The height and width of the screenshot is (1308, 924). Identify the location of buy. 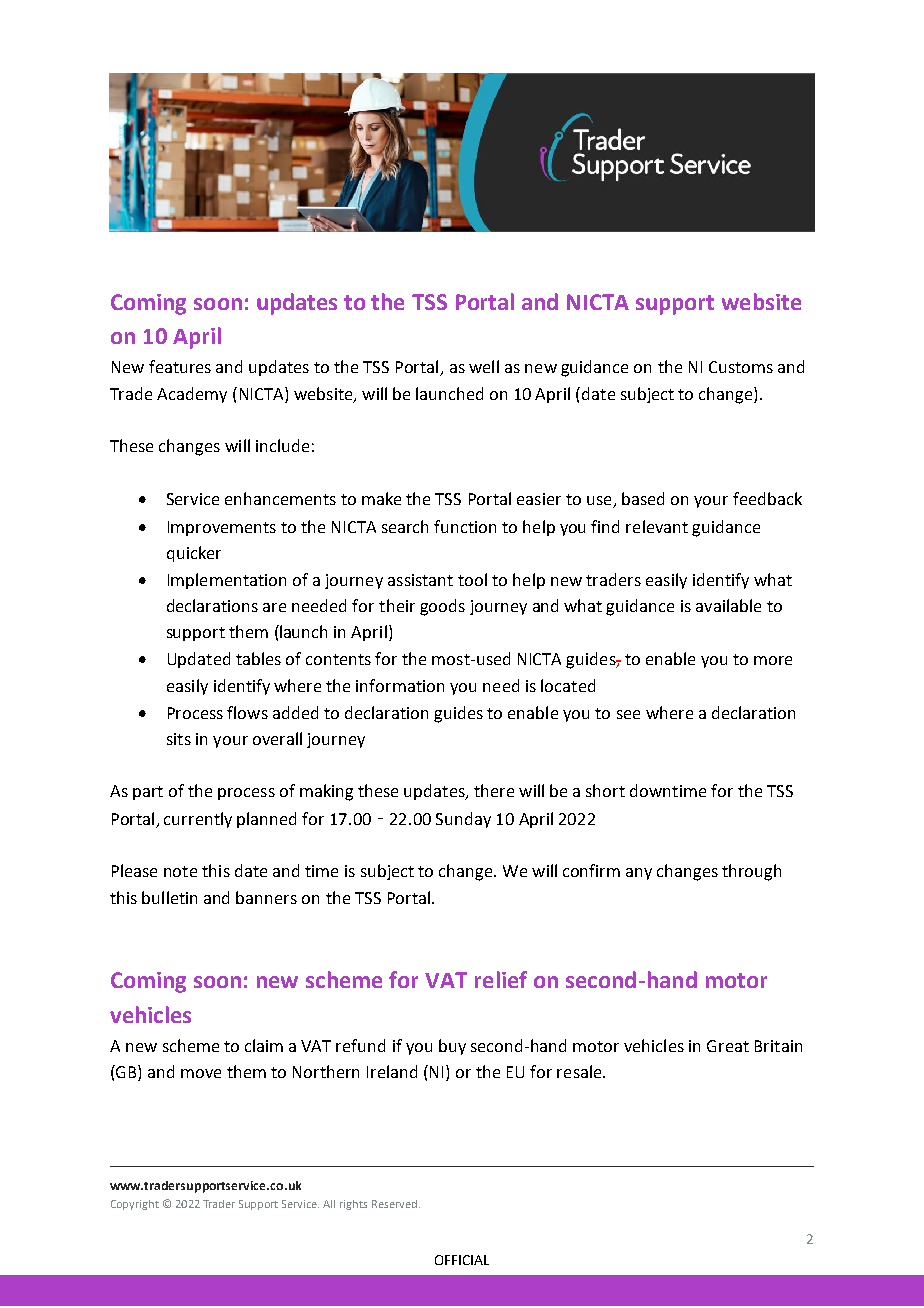
(452, 1047).
